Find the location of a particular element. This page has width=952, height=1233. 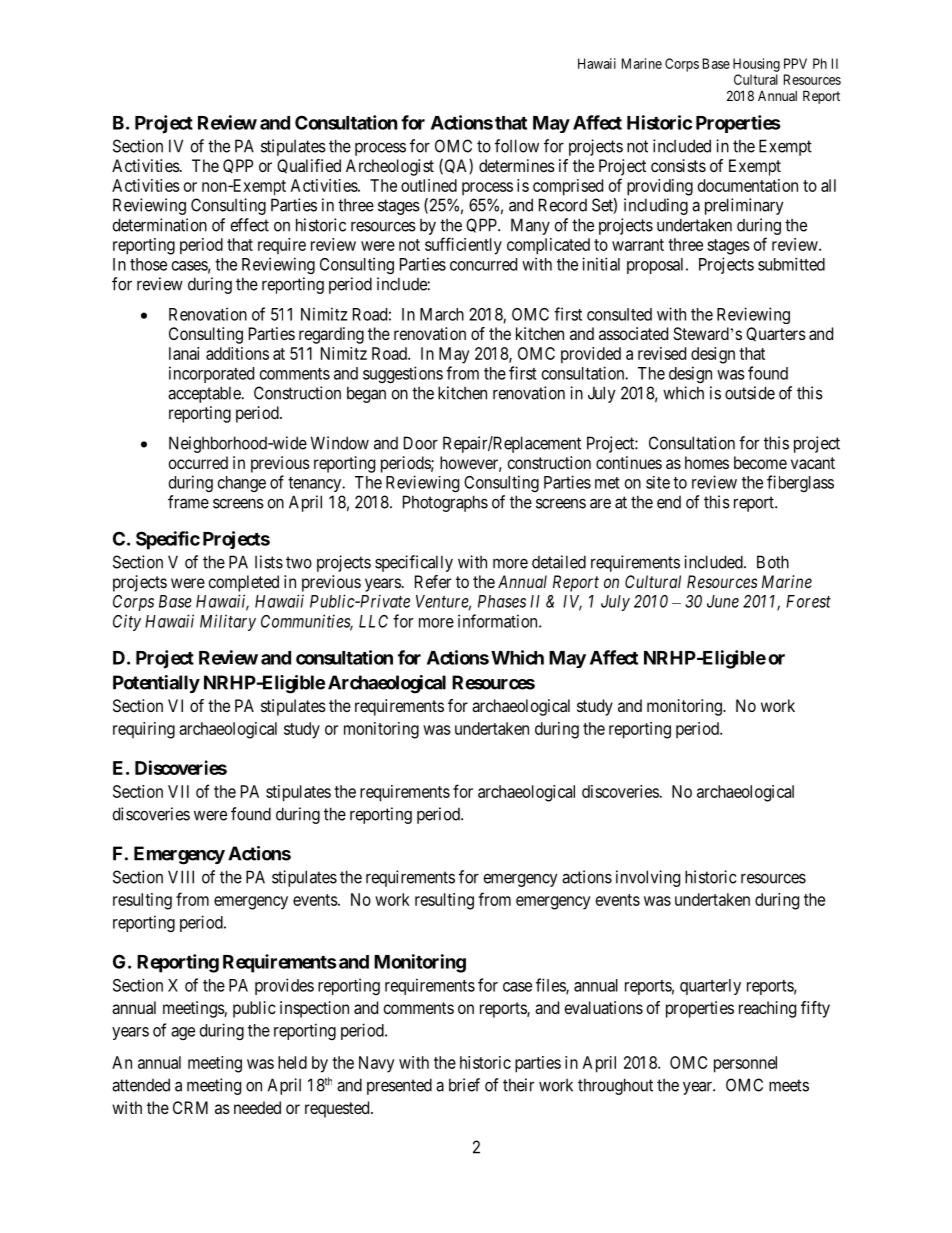

homes is located at coordinates (707, 462).
